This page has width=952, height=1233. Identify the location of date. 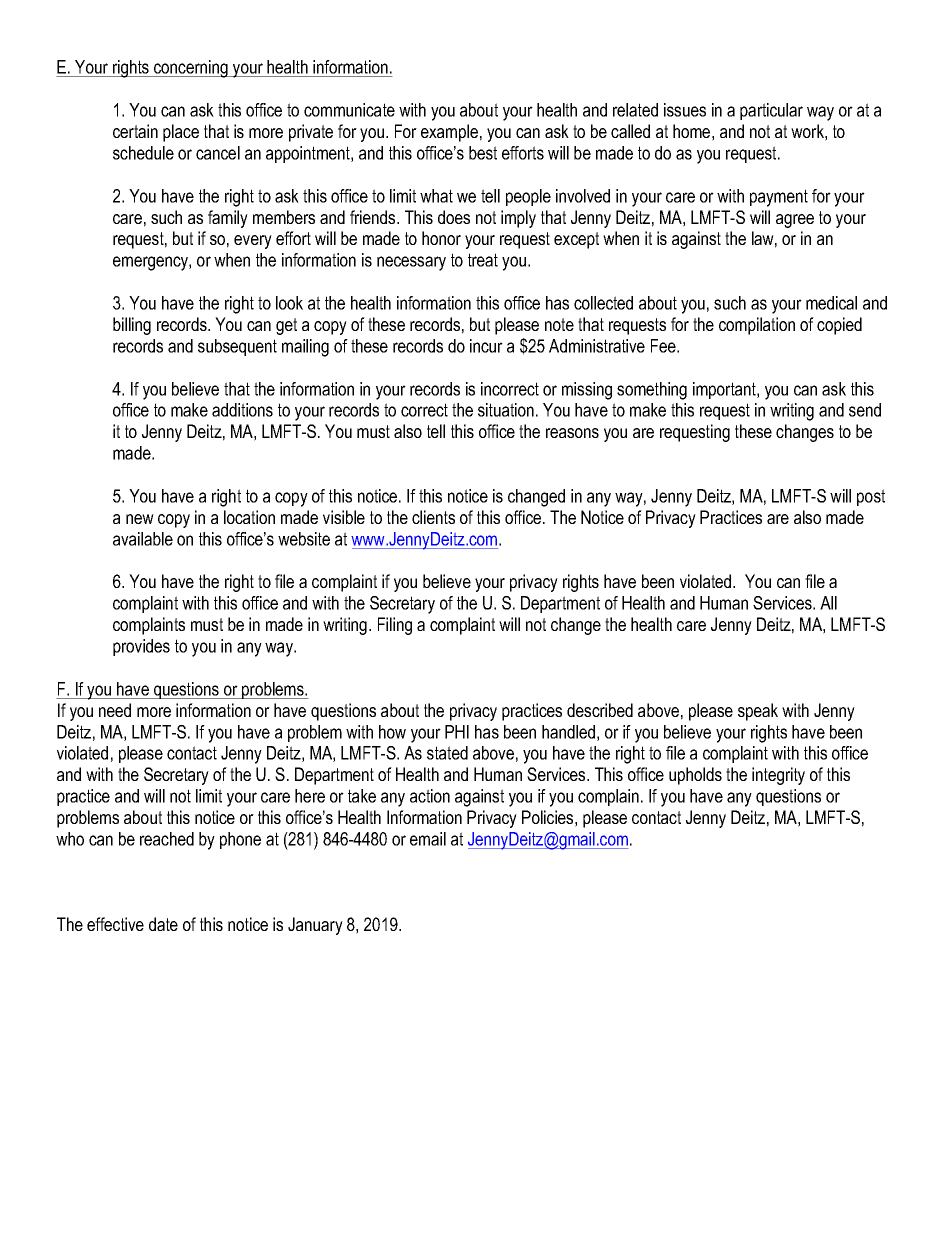
(163, 924).
